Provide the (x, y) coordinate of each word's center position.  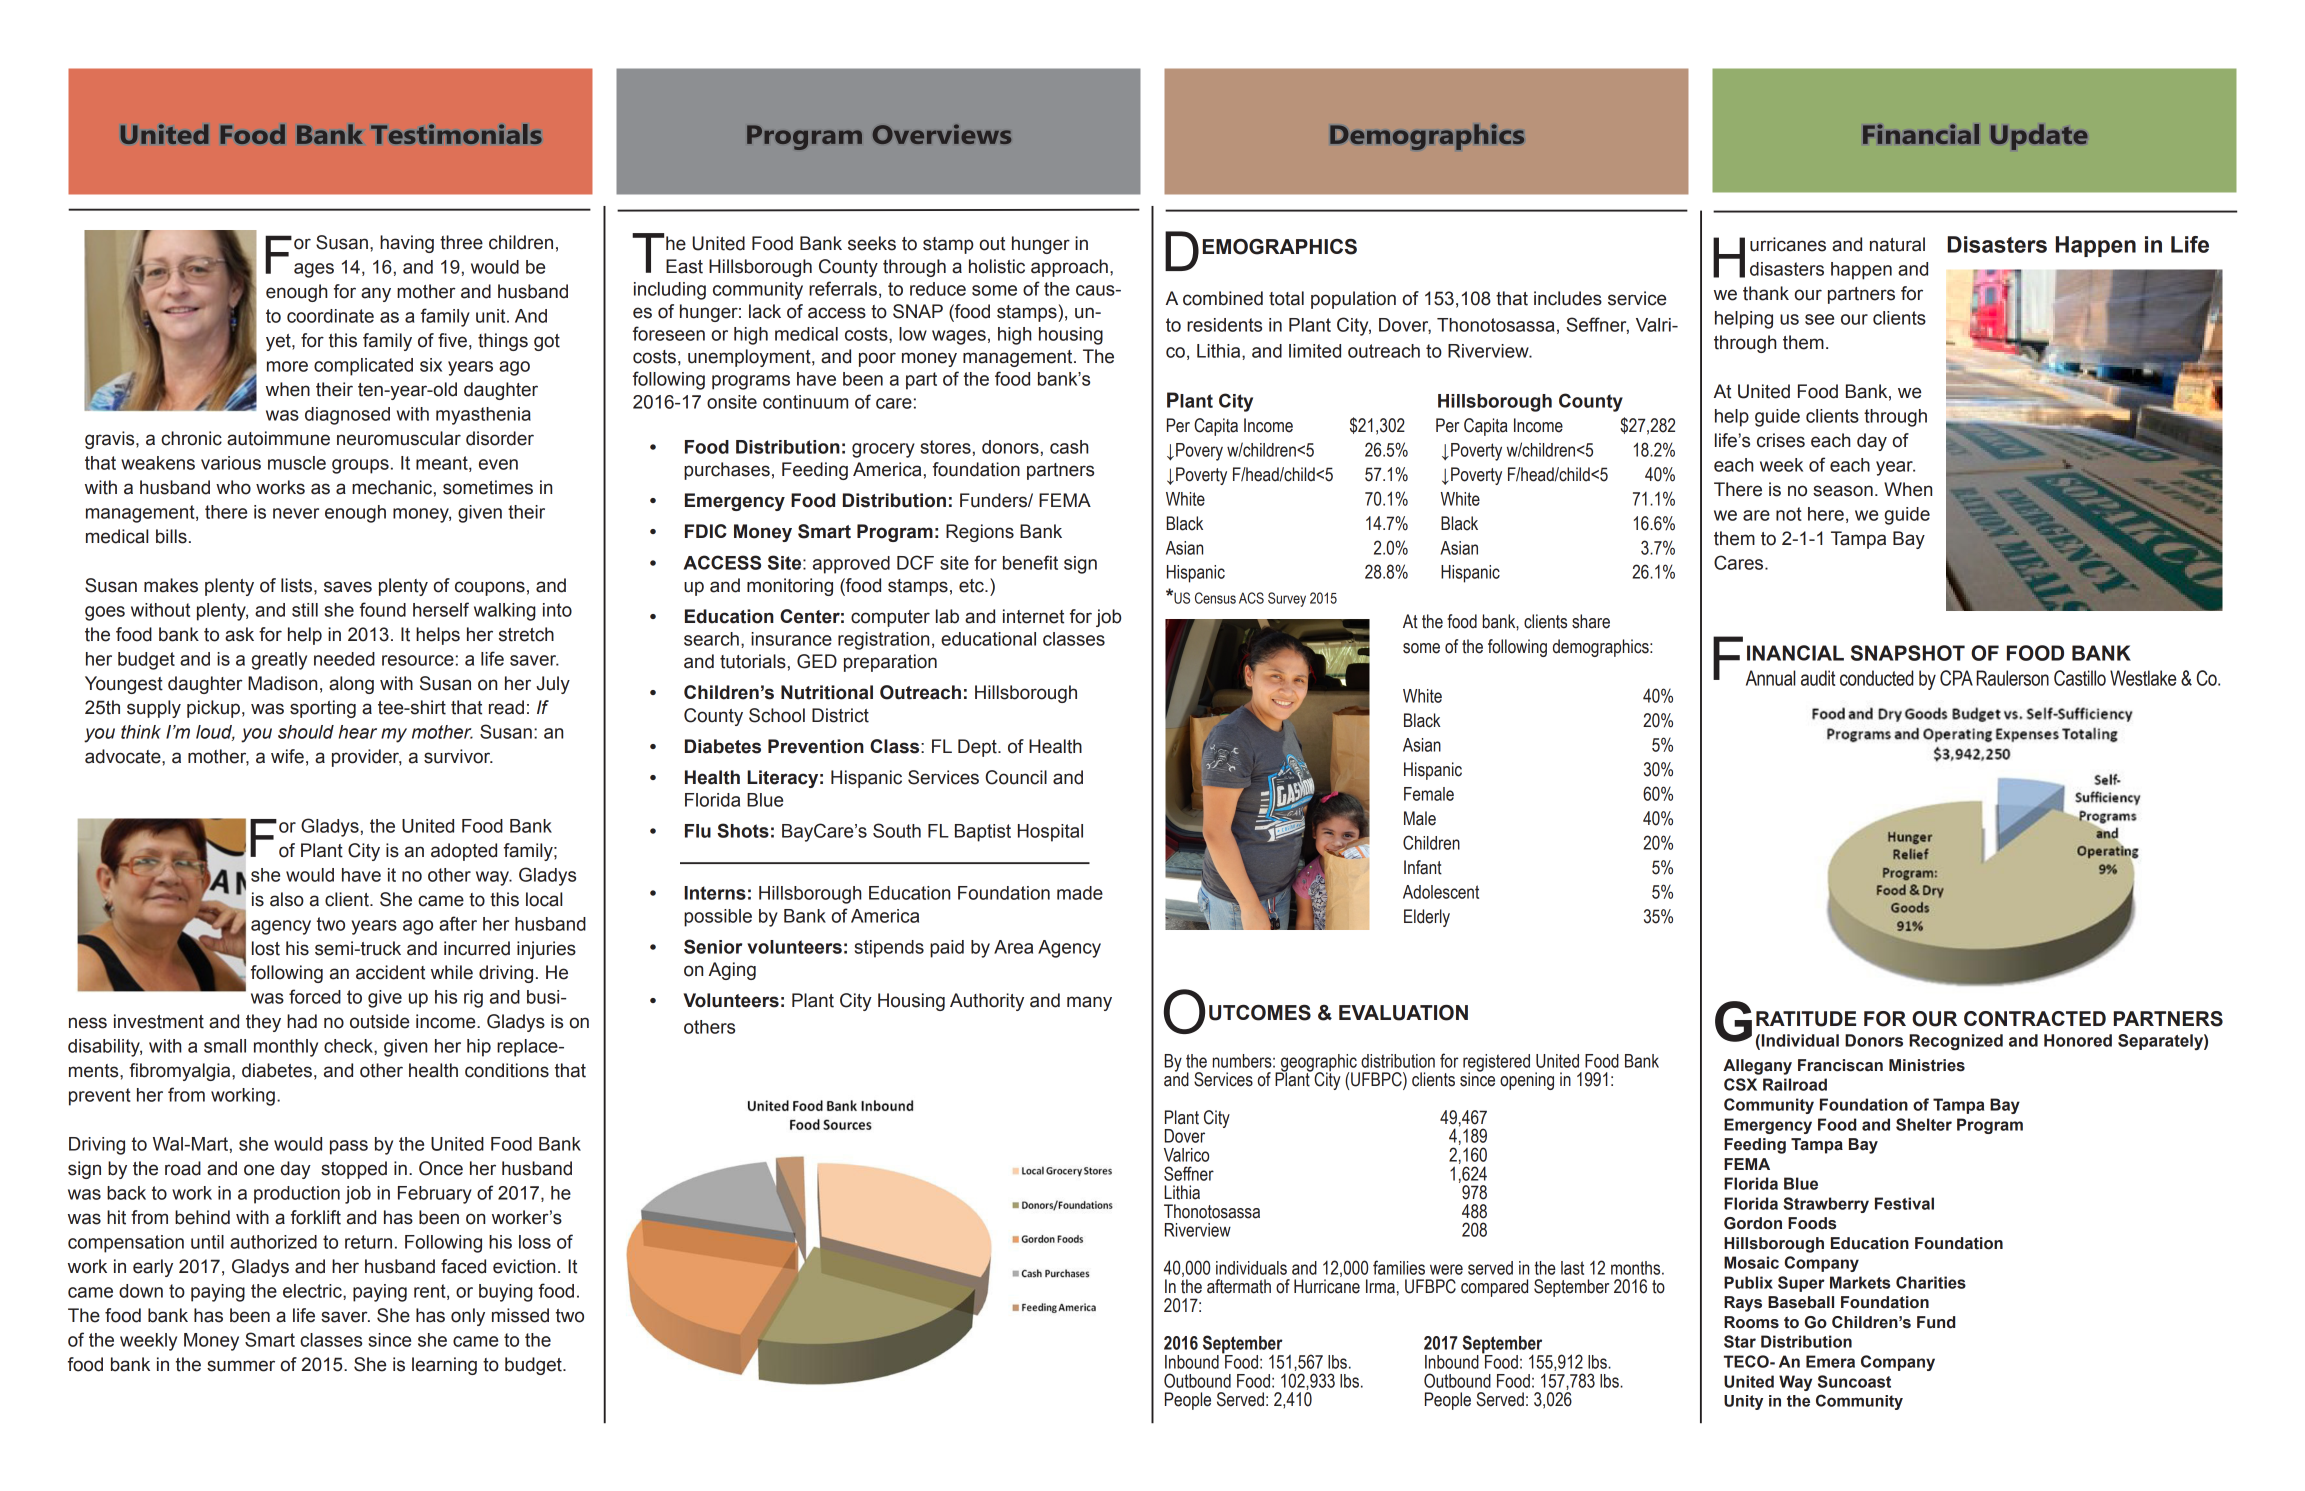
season (1843, 491)
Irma (1380, 1286)
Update (2039, 137)
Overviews (942, 134)
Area (1013, 947)
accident (390, 972)
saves (348, 587)
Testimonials (456, 134)
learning (444, 1366)
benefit (1030, 562)
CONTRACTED (2035, 1019)
